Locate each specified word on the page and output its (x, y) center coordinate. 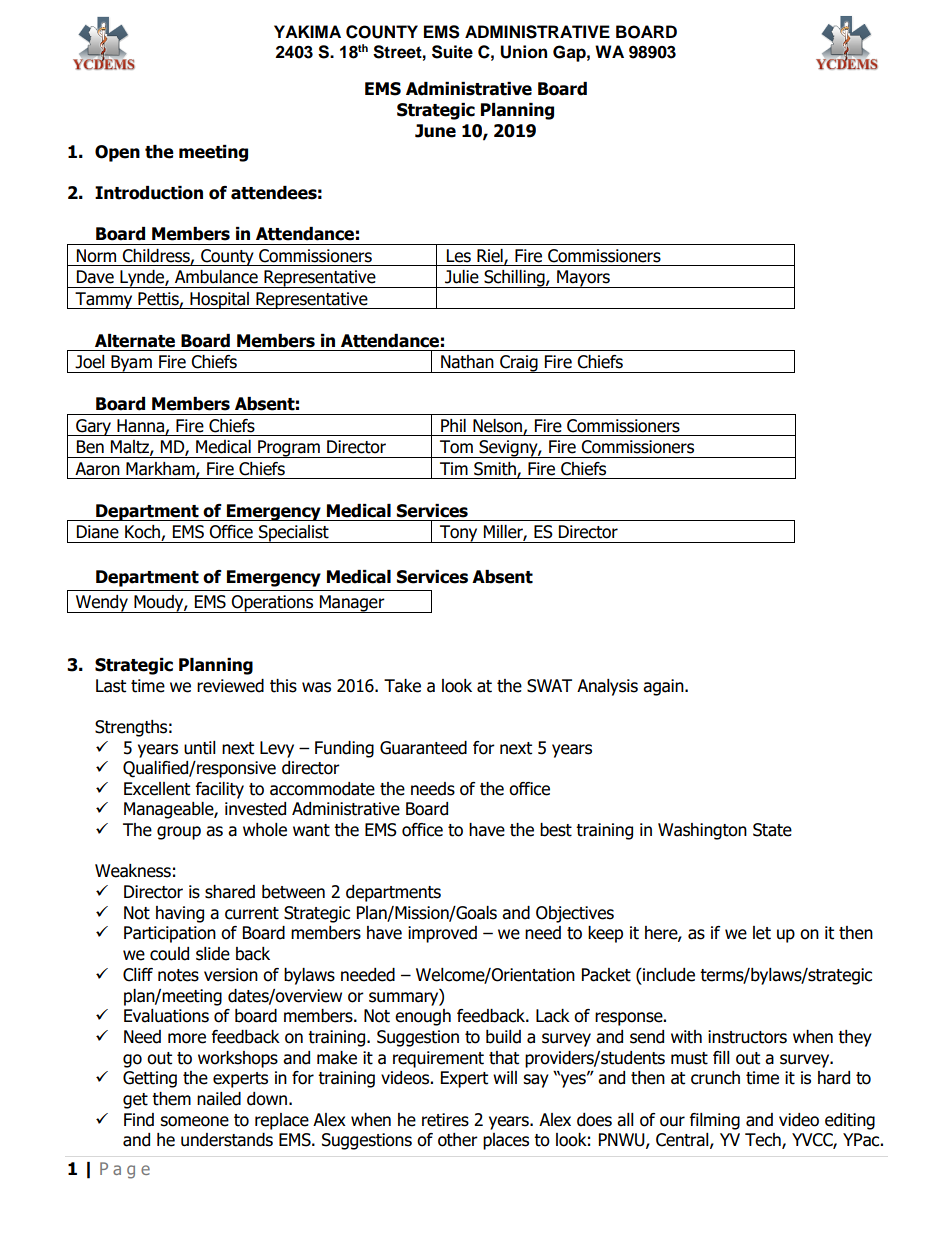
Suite (452, 52)
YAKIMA (307, 31)
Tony (459, 534)
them (171, 1099)
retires (445, 1120)
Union (523, 52)
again (664, 687)
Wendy (102, 604)
